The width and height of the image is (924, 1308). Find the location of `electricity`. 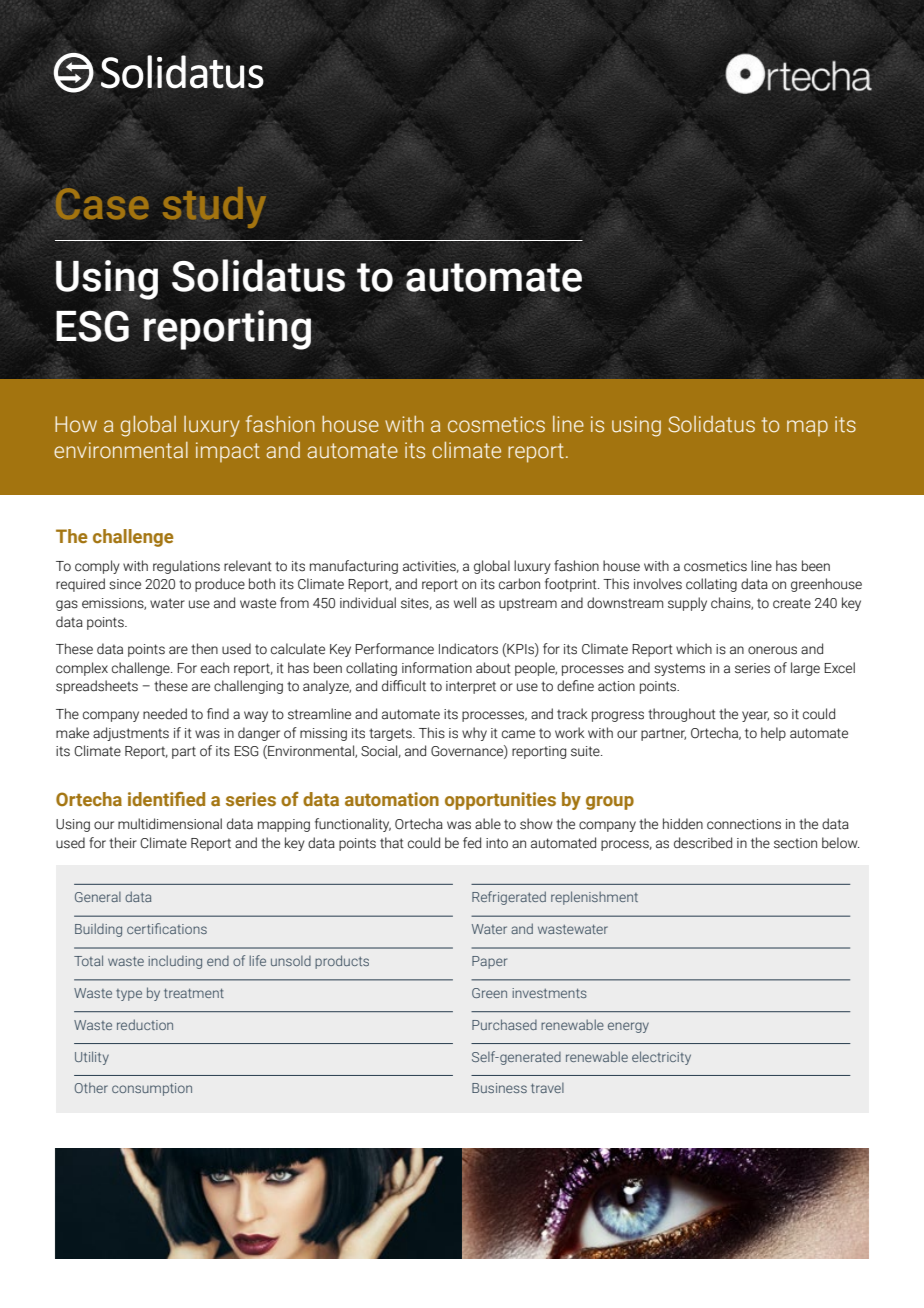

electricity is located at coordinates (661, 1058).
